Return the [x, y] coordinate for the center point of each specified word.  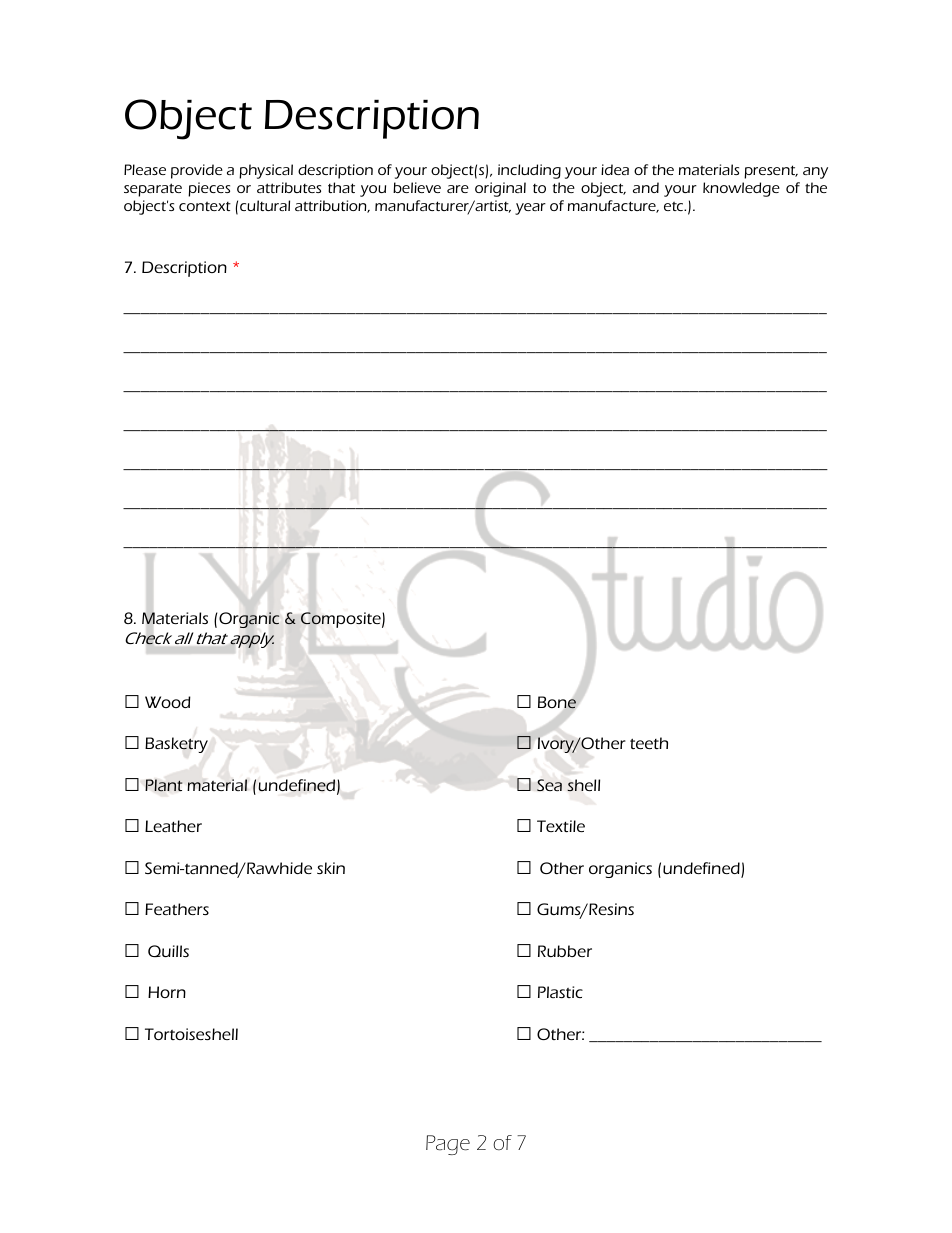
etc [675, 206]
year [530, 209]
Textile [561, 826]
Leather [173, 826]
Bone [557, 702]
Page [448, 1145]
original [500, 189]
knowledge [741, 189]
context [205, 206]
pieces [209, 189]
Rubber [565, 951]
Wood [168, 702]
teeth [649, 743]
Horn [167, 992]
